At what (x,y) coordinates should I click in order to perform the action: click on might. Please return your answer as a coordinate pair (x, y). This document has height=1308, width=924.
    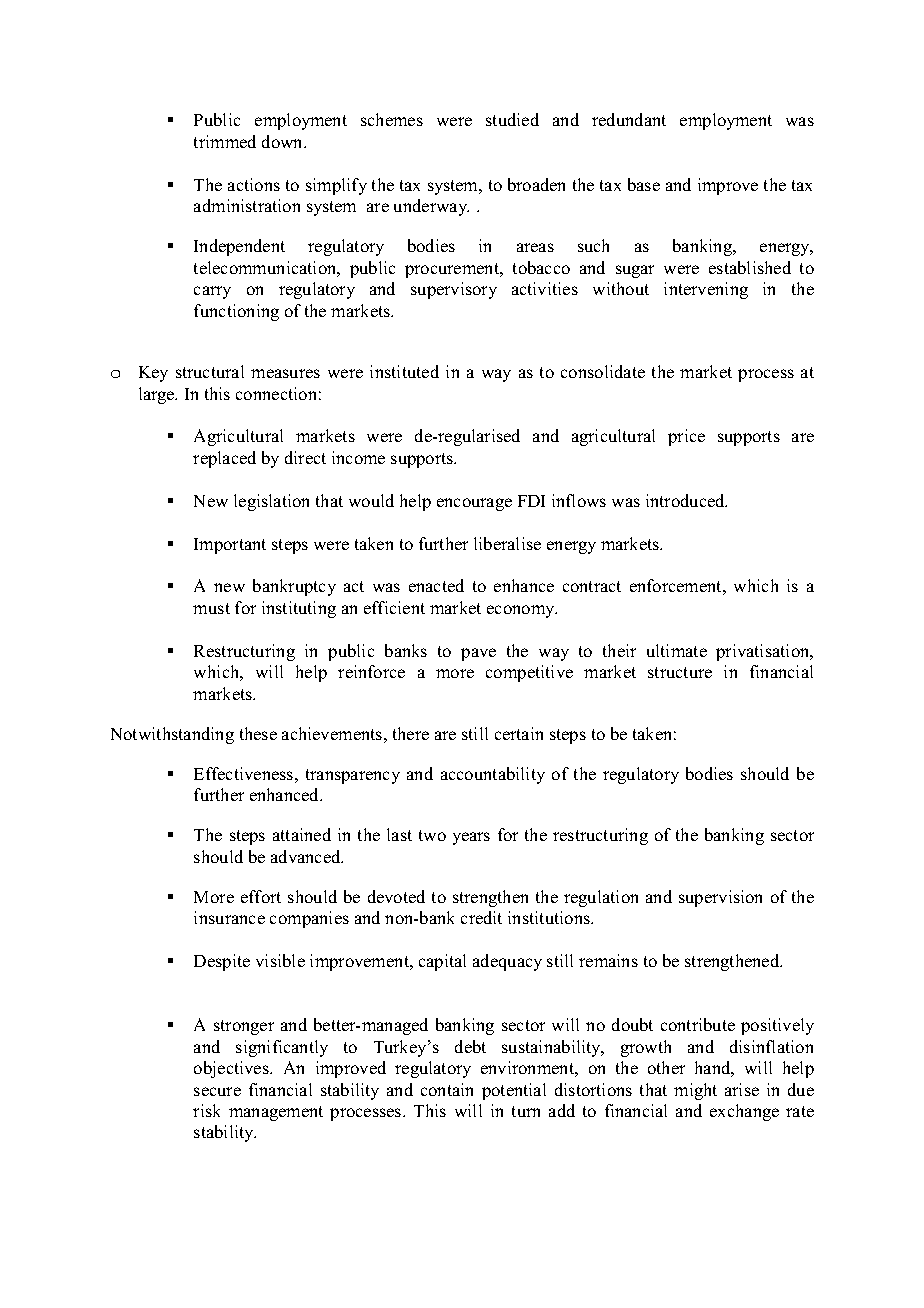
    Looking at the image, I should click on (695, 1091).
